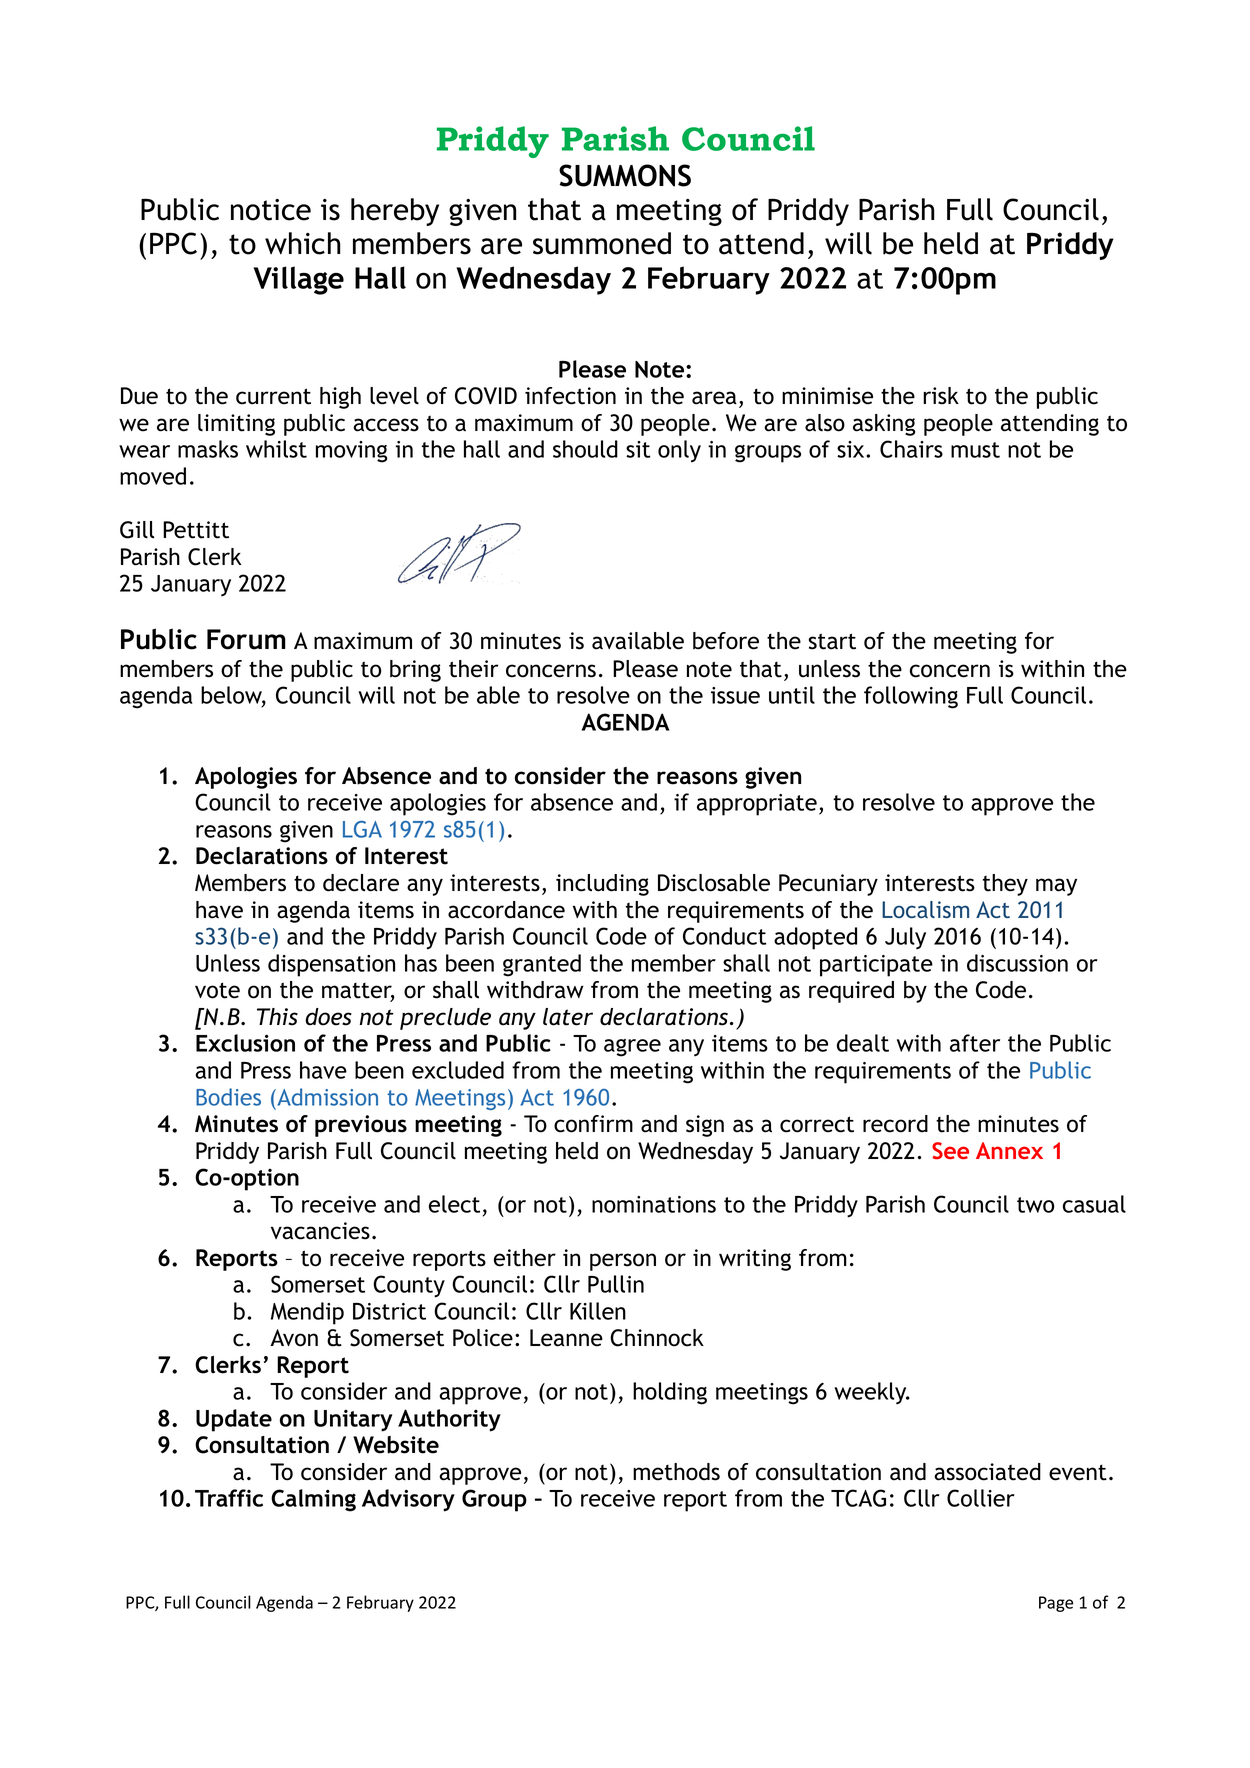 The height and width of the screenshot is (1768, 1250). Describe the element at coordinates (585, 449) in the screenshot. I see `should` at that location.
